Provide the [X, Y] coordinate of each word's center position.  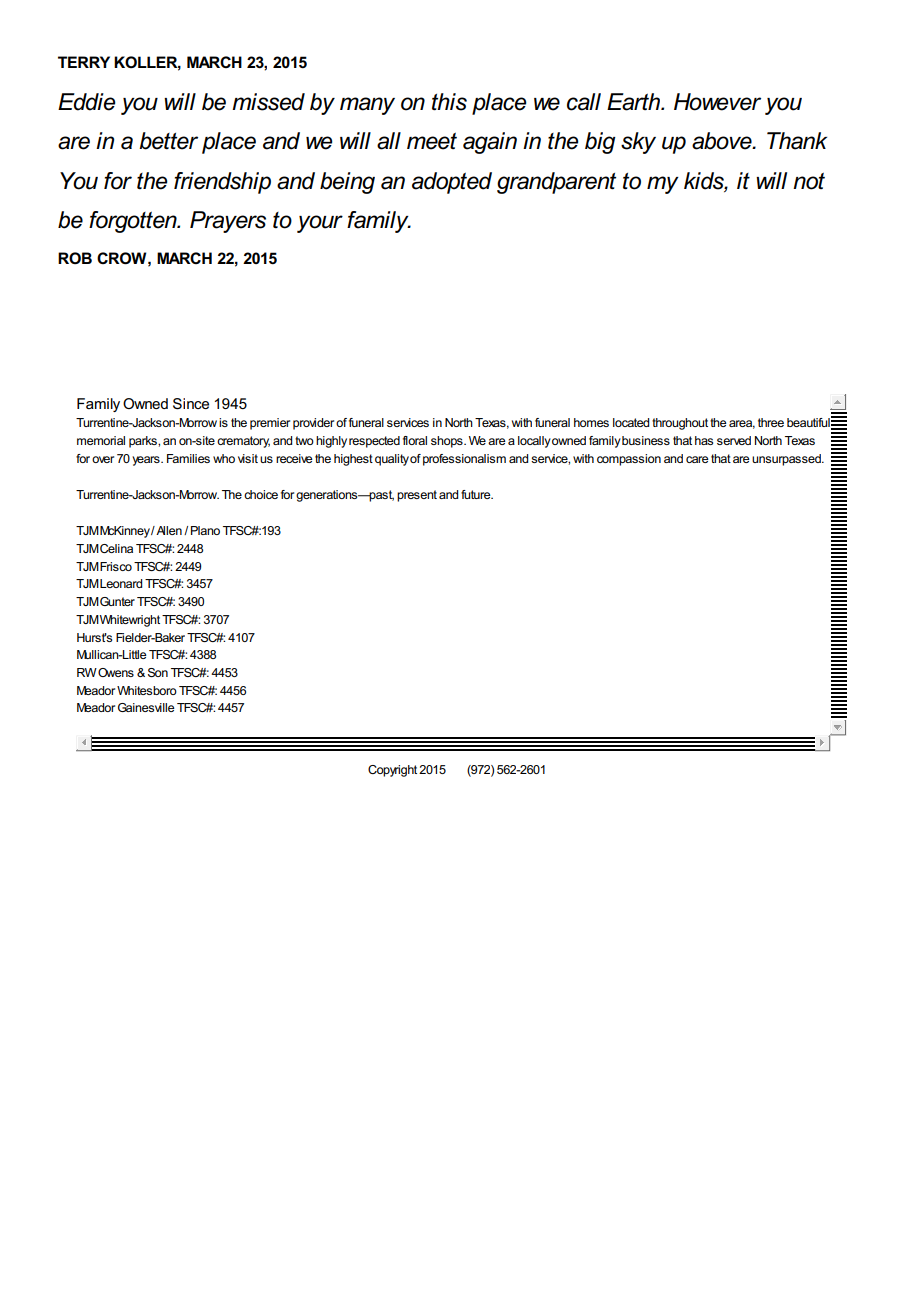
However [717, 102]
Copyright [392, 771]
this [449, 102]
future [477, 494]
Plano [205, 530]
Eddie [86, 102]
